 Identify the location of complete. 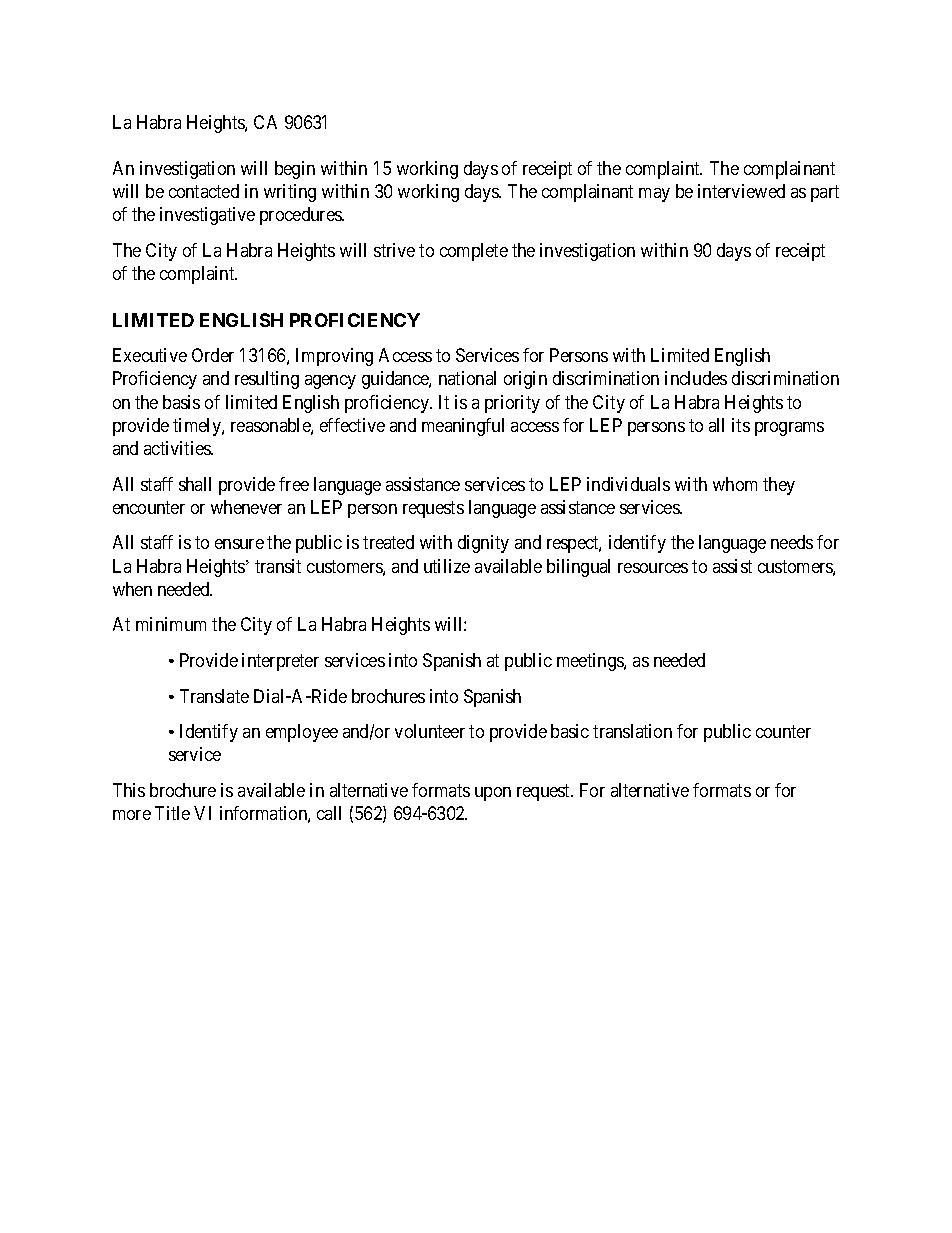
(474, 252).
